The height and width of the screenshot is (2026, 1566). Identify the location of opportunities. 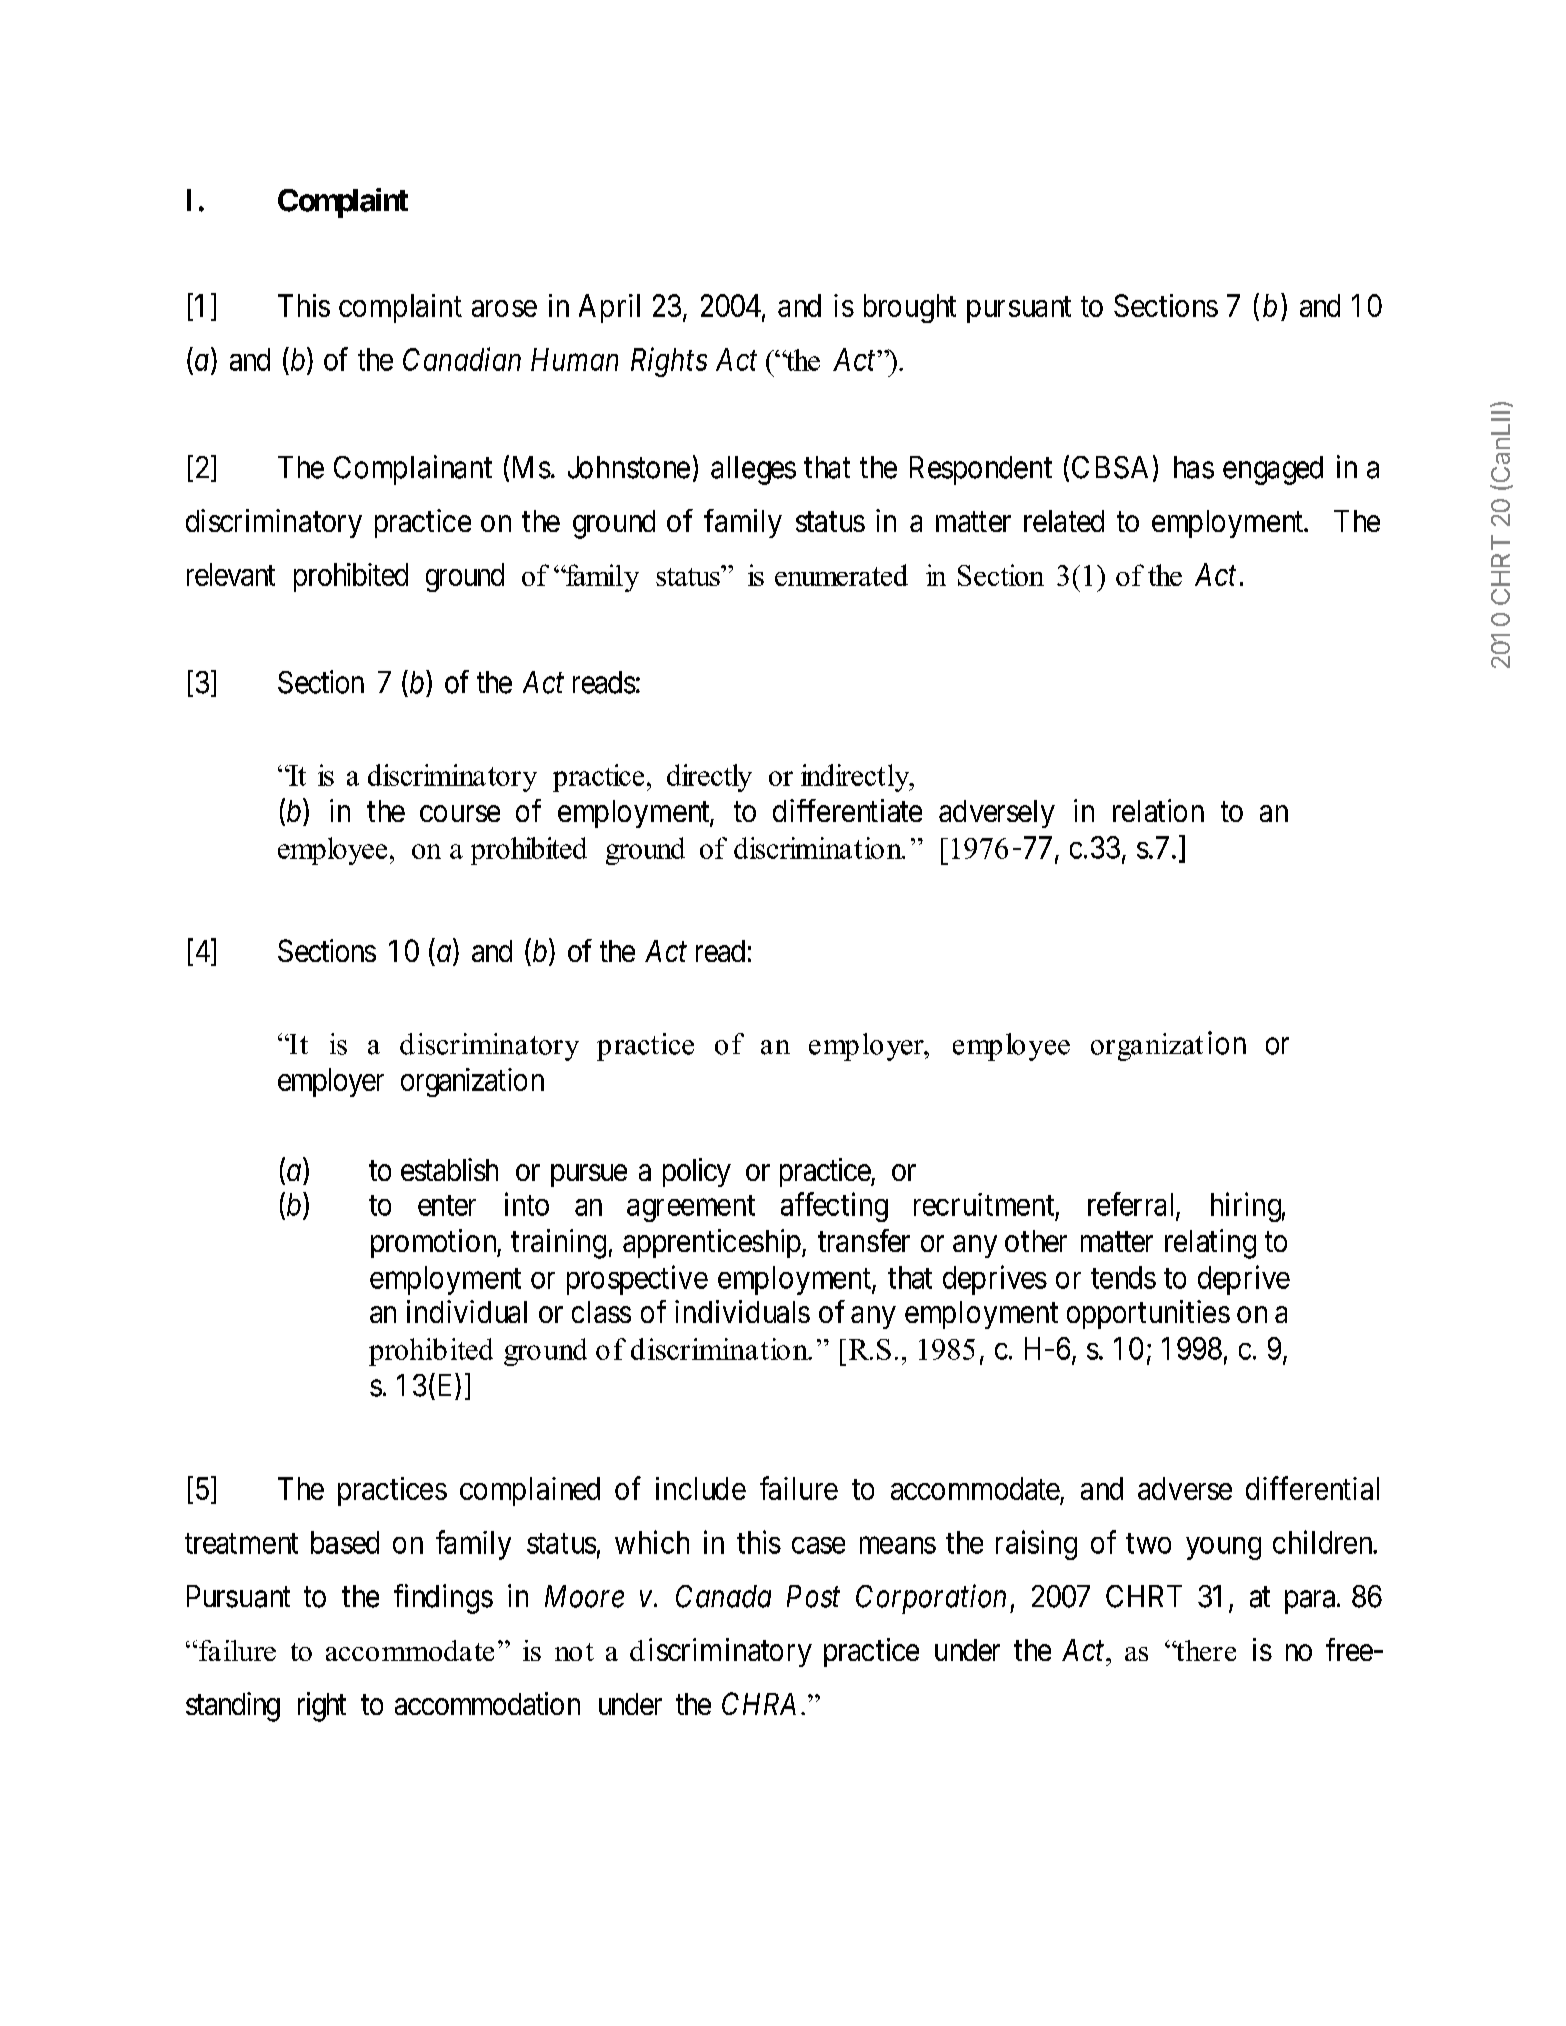
(1148, 1314).
